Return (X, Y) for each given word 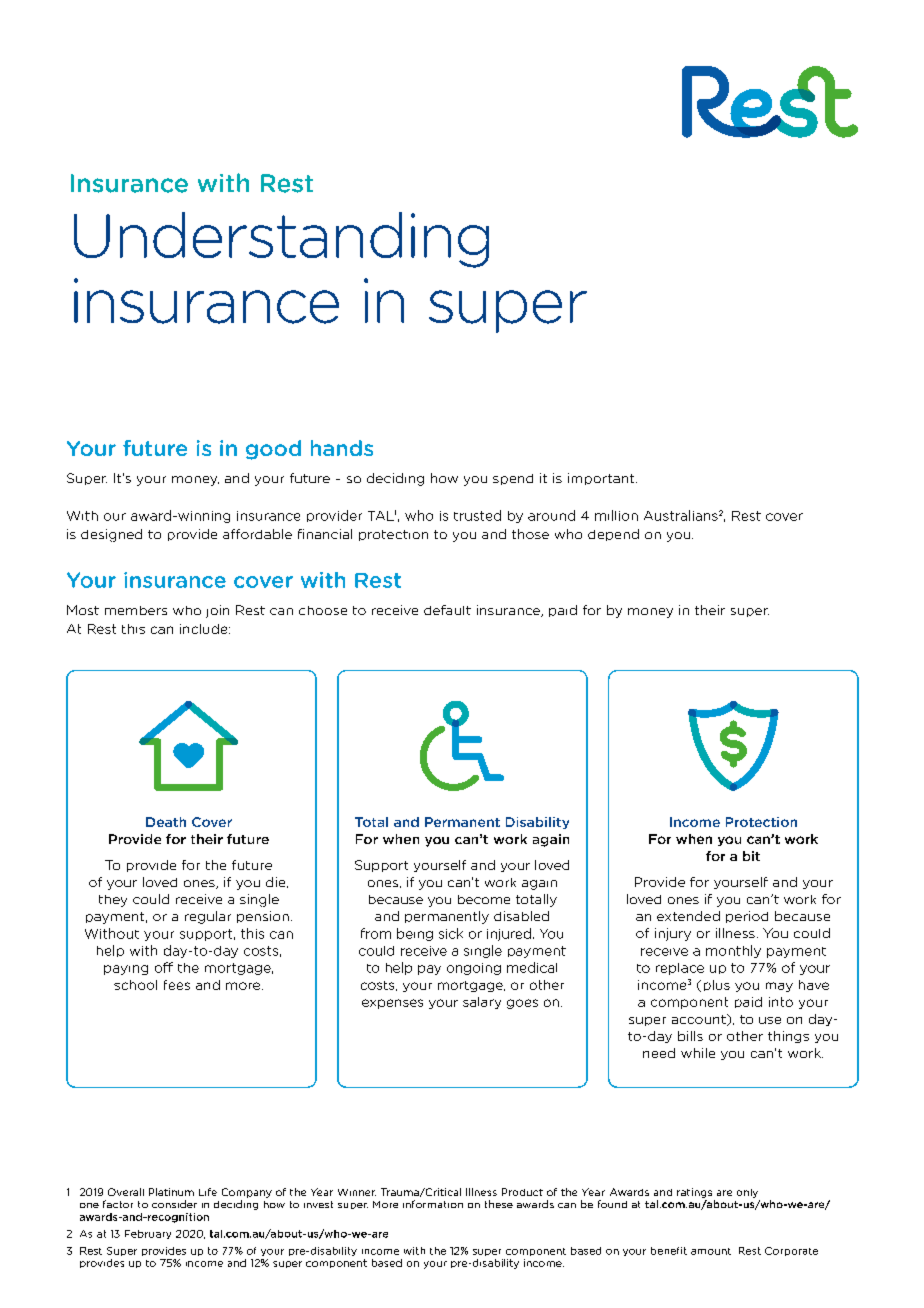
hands (342, 448)
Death (166, 822)
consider (174, 1204)
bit (751, 856)
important (602, 479)
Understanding (281, 240)
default (447, 610)
